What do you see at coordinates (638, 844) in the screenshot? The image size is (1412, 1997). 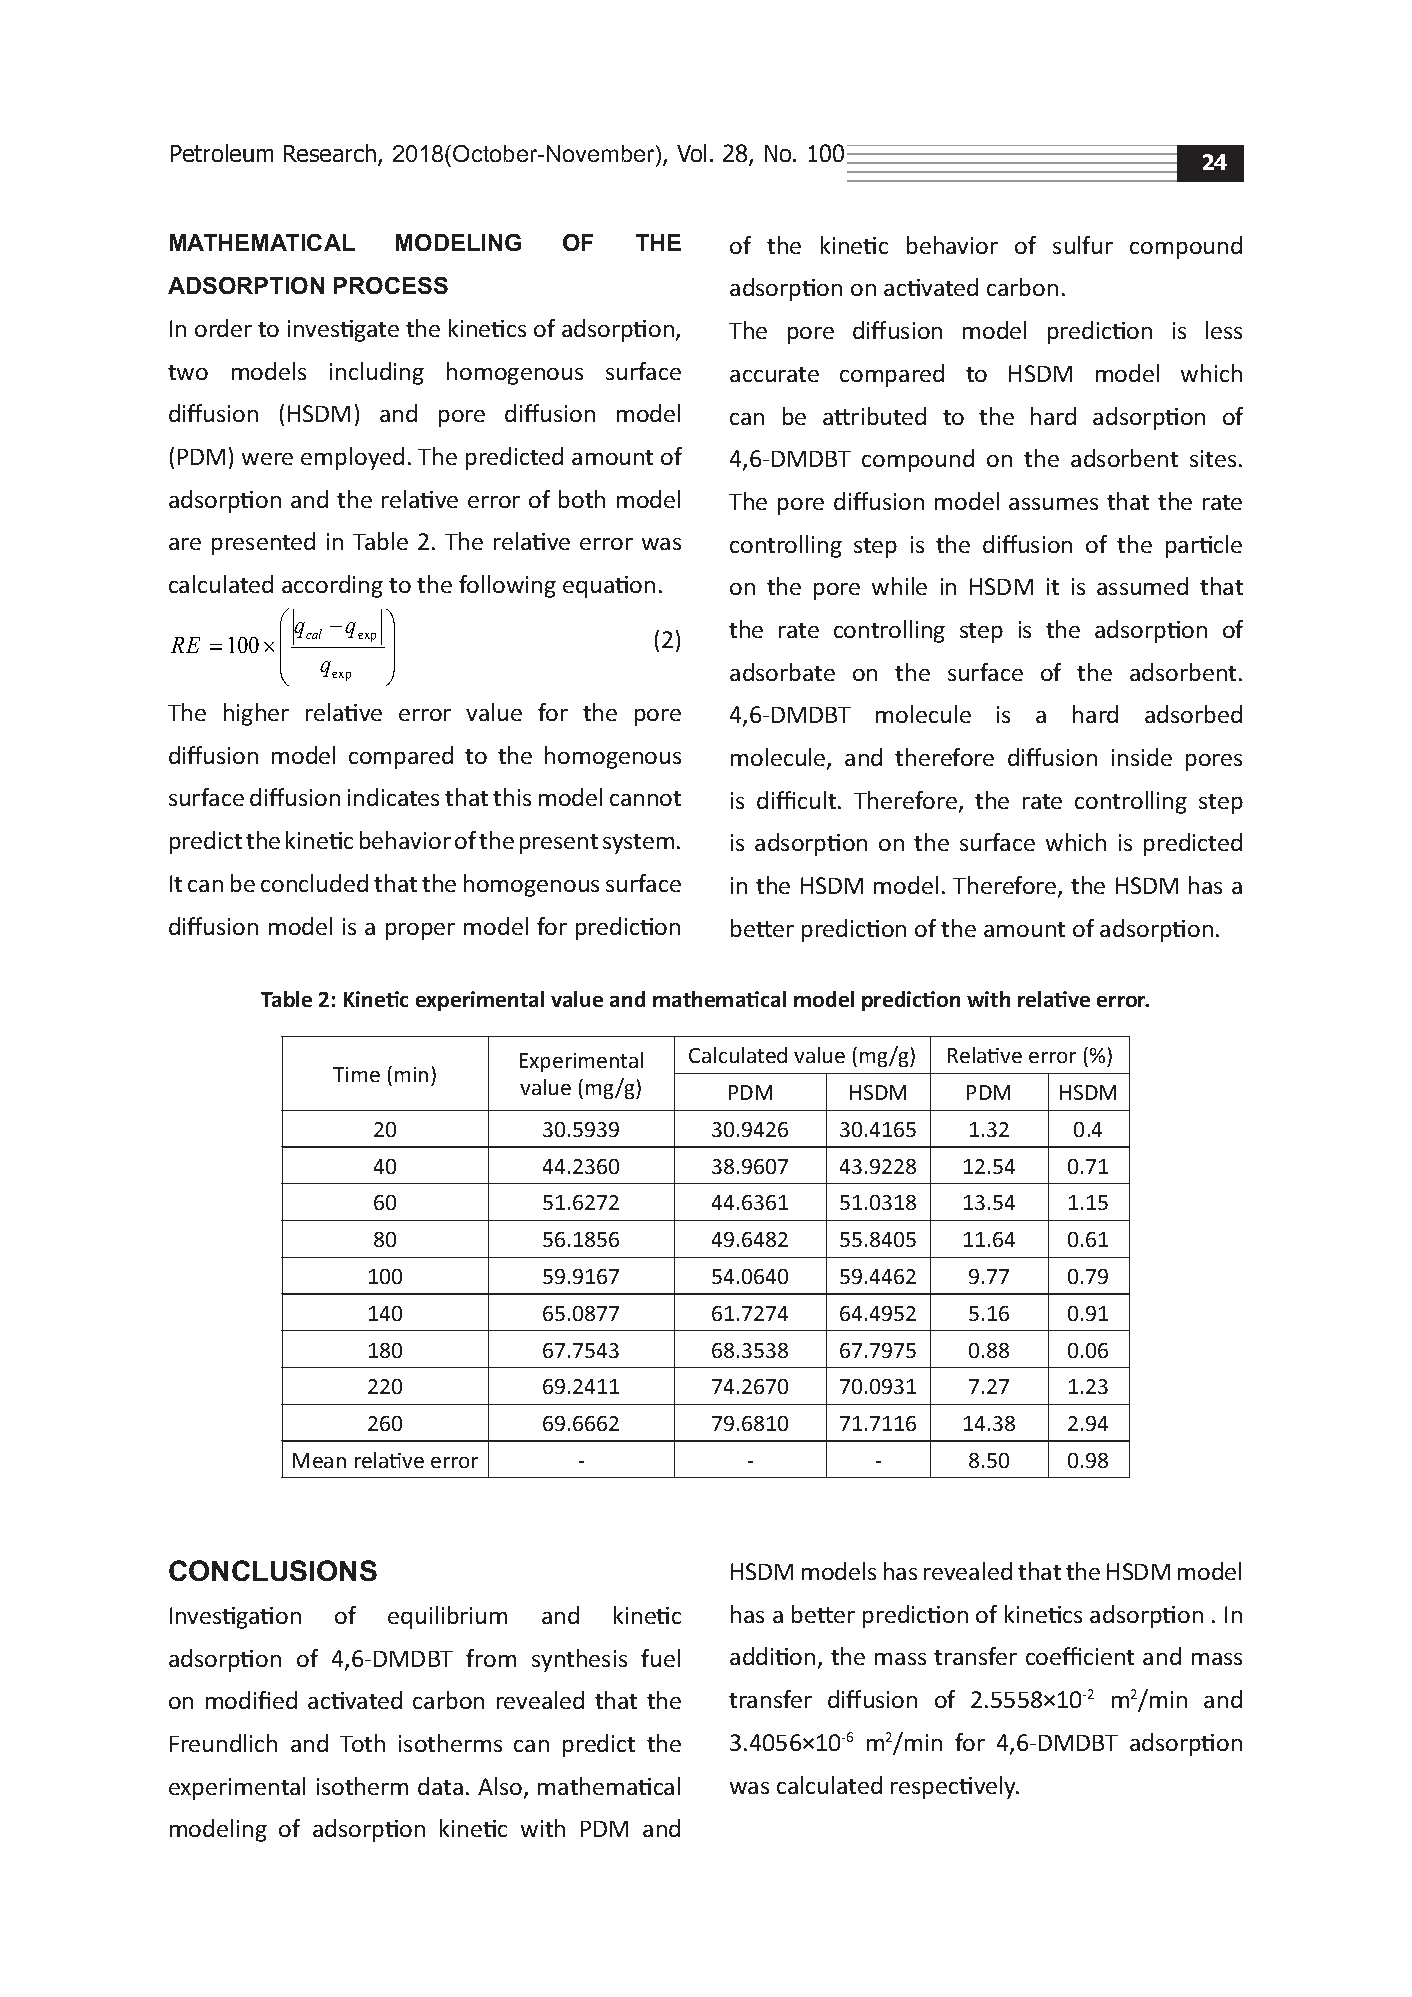 I see `system` at bounding box center [638, 844].
